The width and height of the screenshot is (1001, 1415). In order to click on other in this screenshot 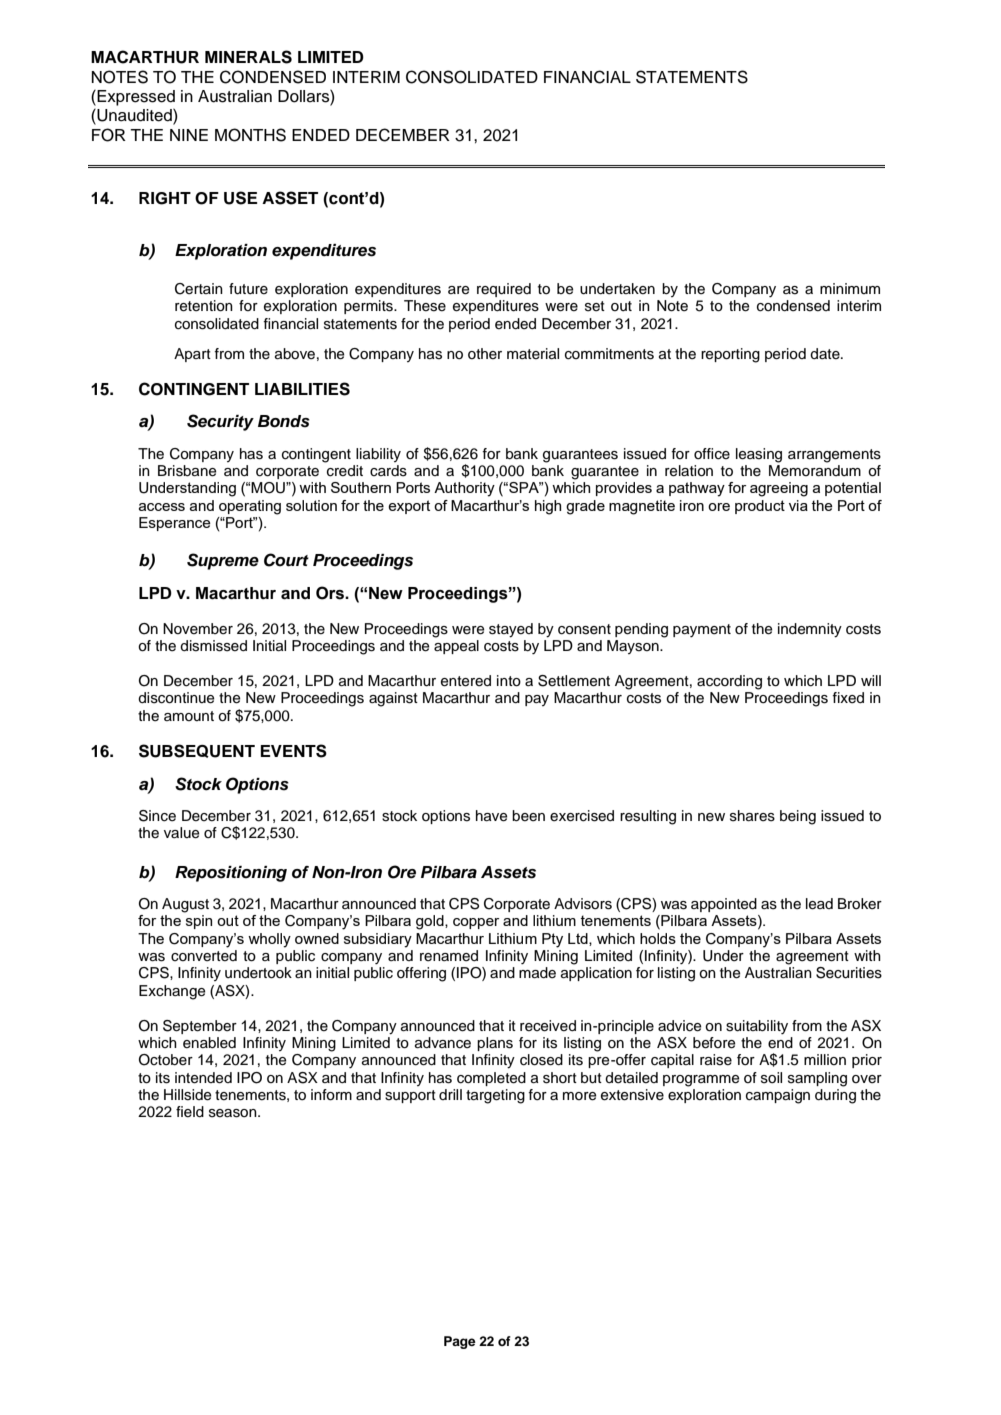, I will do `click(485, 353)`.
